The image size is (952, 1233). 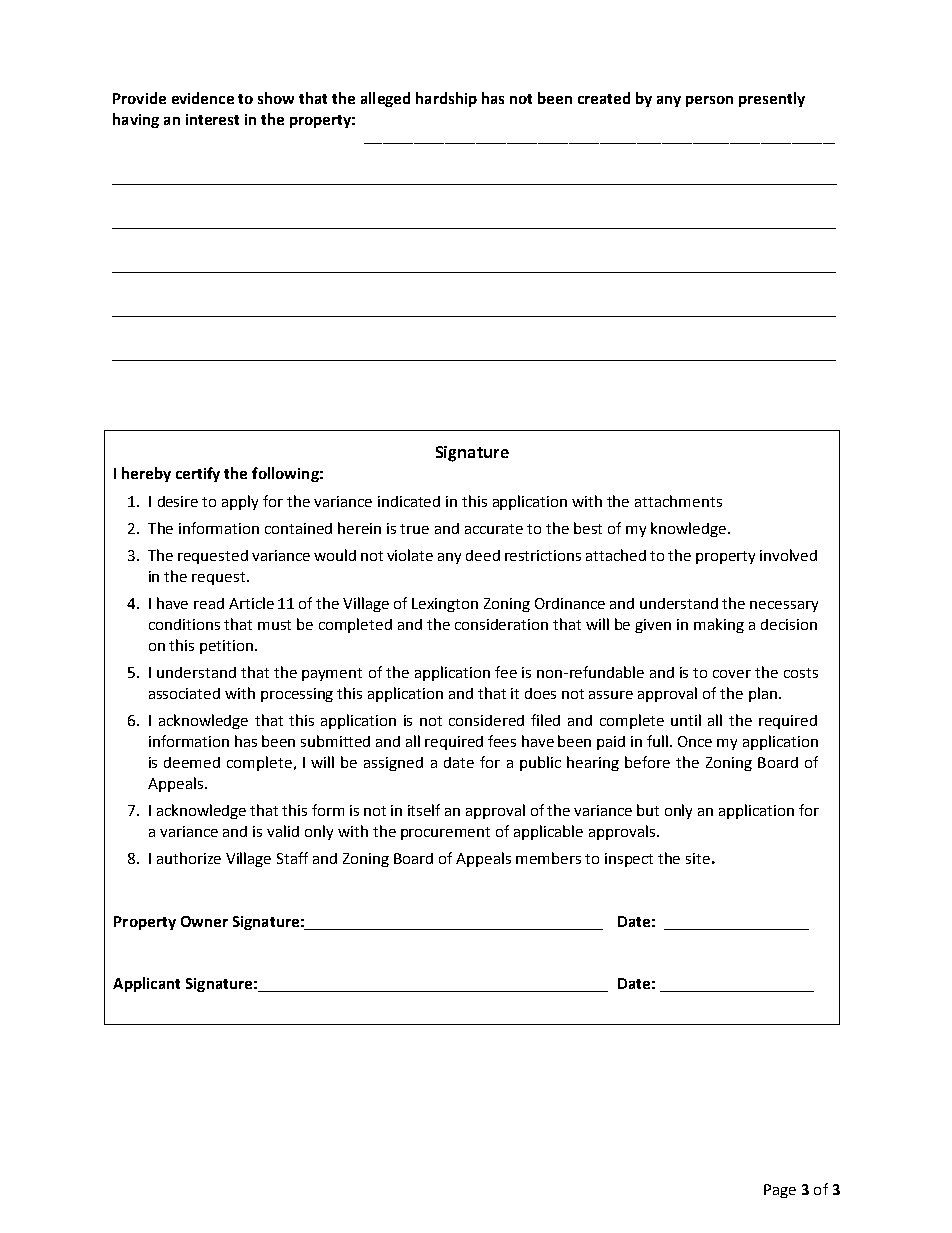 I want to click on certify, so click(x=198, y=474).
